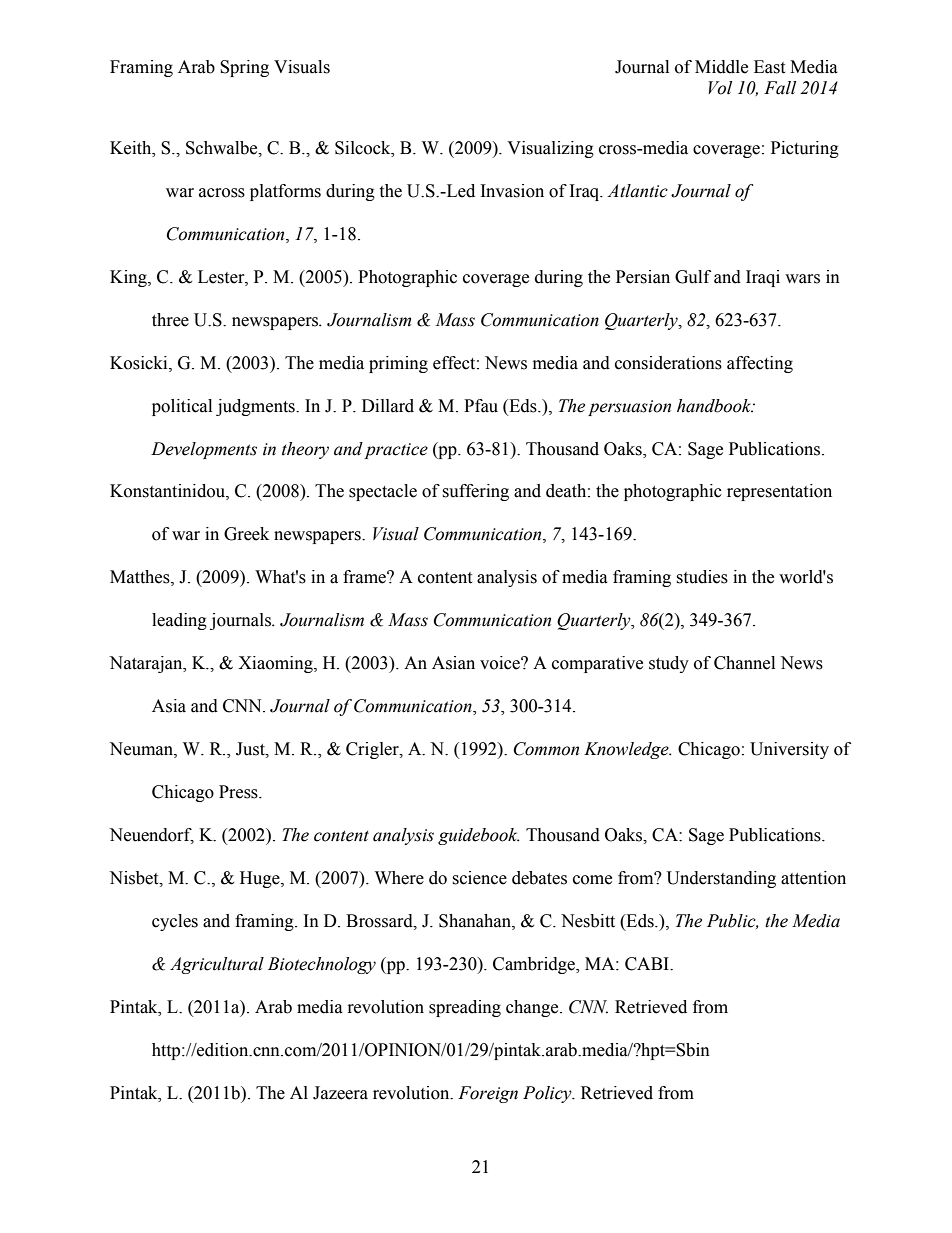  I want to click on Foreign, so click(488, 1094).
